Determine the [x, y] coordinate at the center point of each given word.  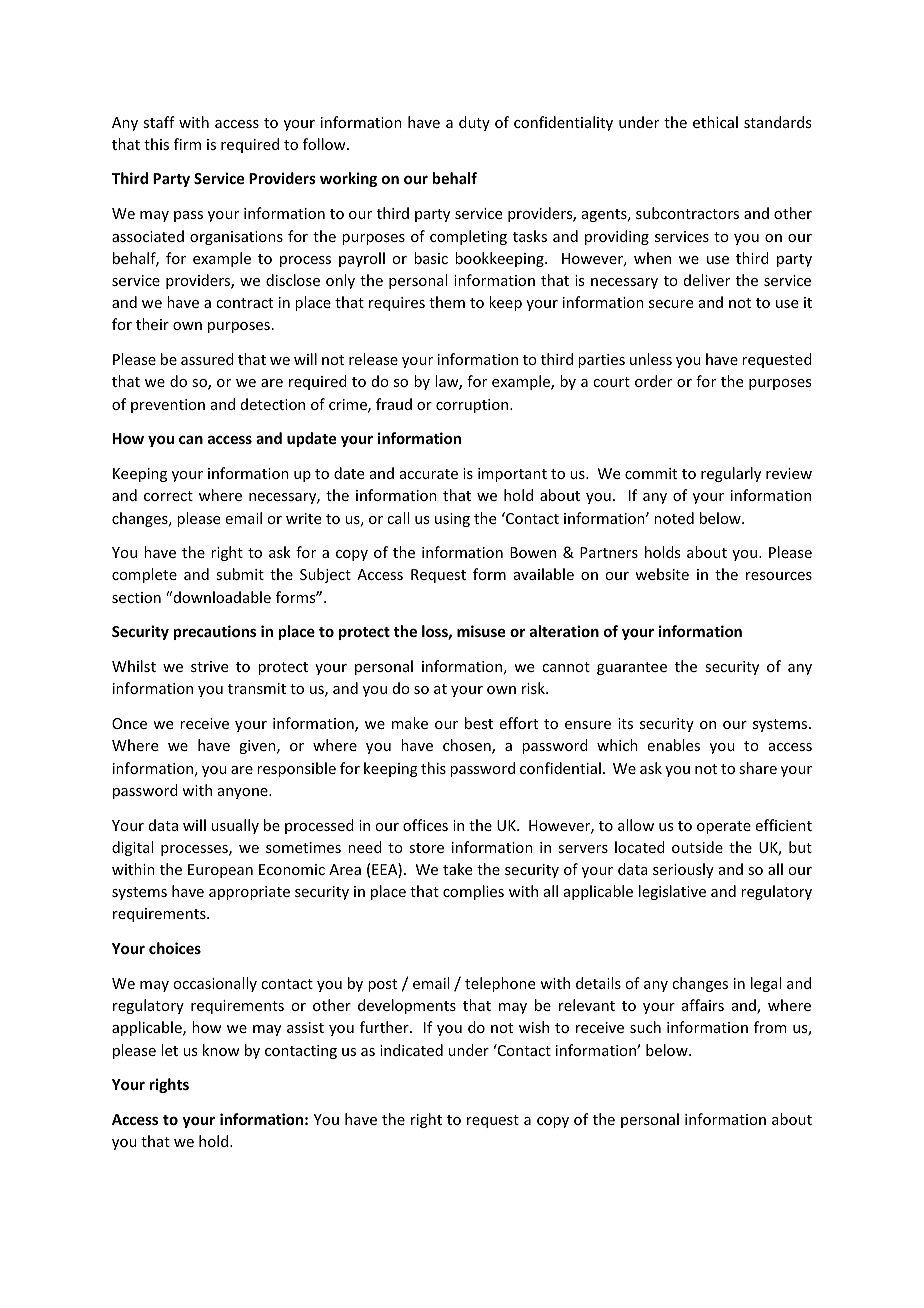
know [221, 1050]
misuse [481, 631]
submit [240, 574]
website [662, 574]
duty [474, 123]
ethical [715, 122]
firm [187, 144]
